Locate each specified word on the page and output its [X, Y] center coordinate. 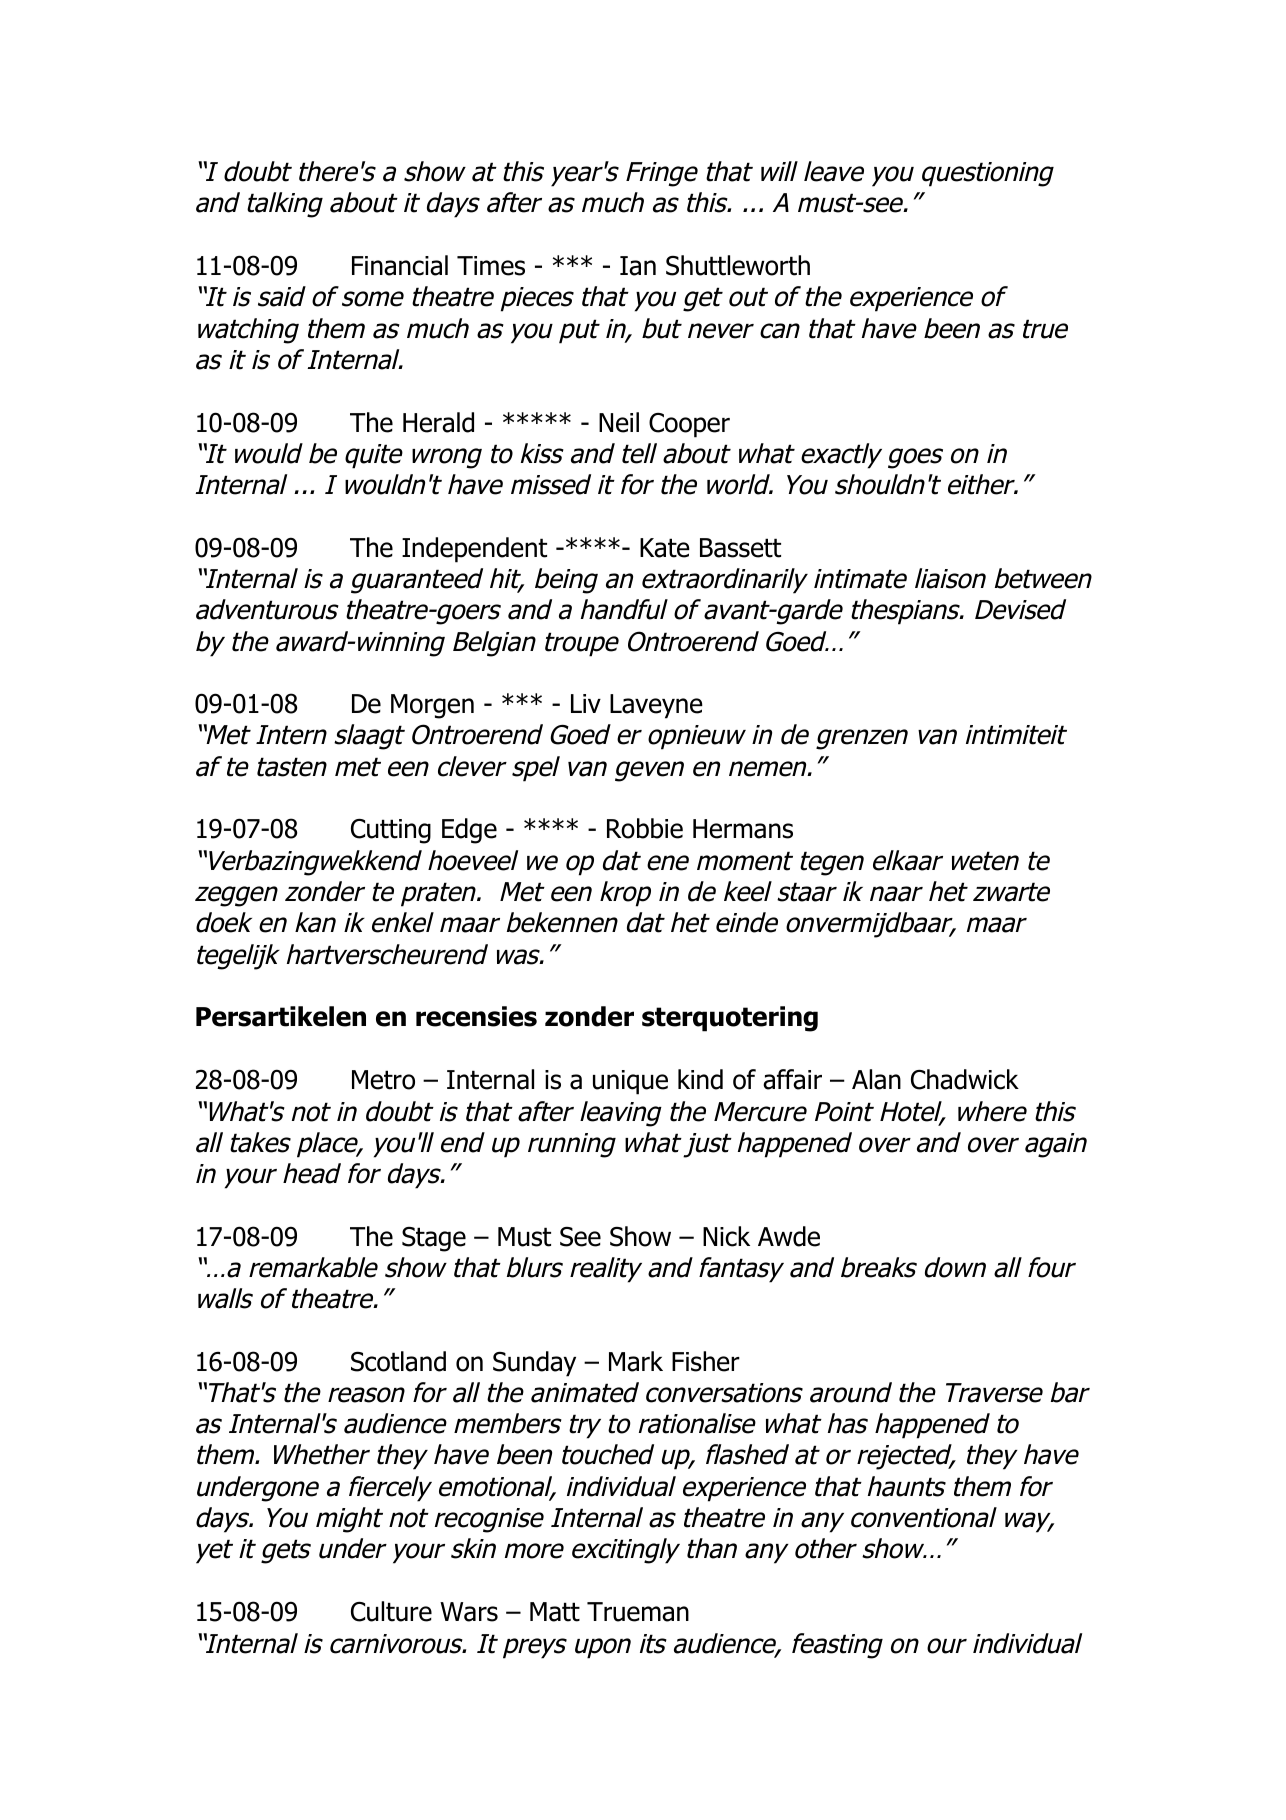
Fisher [706, 1361]
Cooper [689, 425]
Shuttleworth [738, 265]
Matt [555, 1612]
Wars [469, 1612]
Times [491, 266]
